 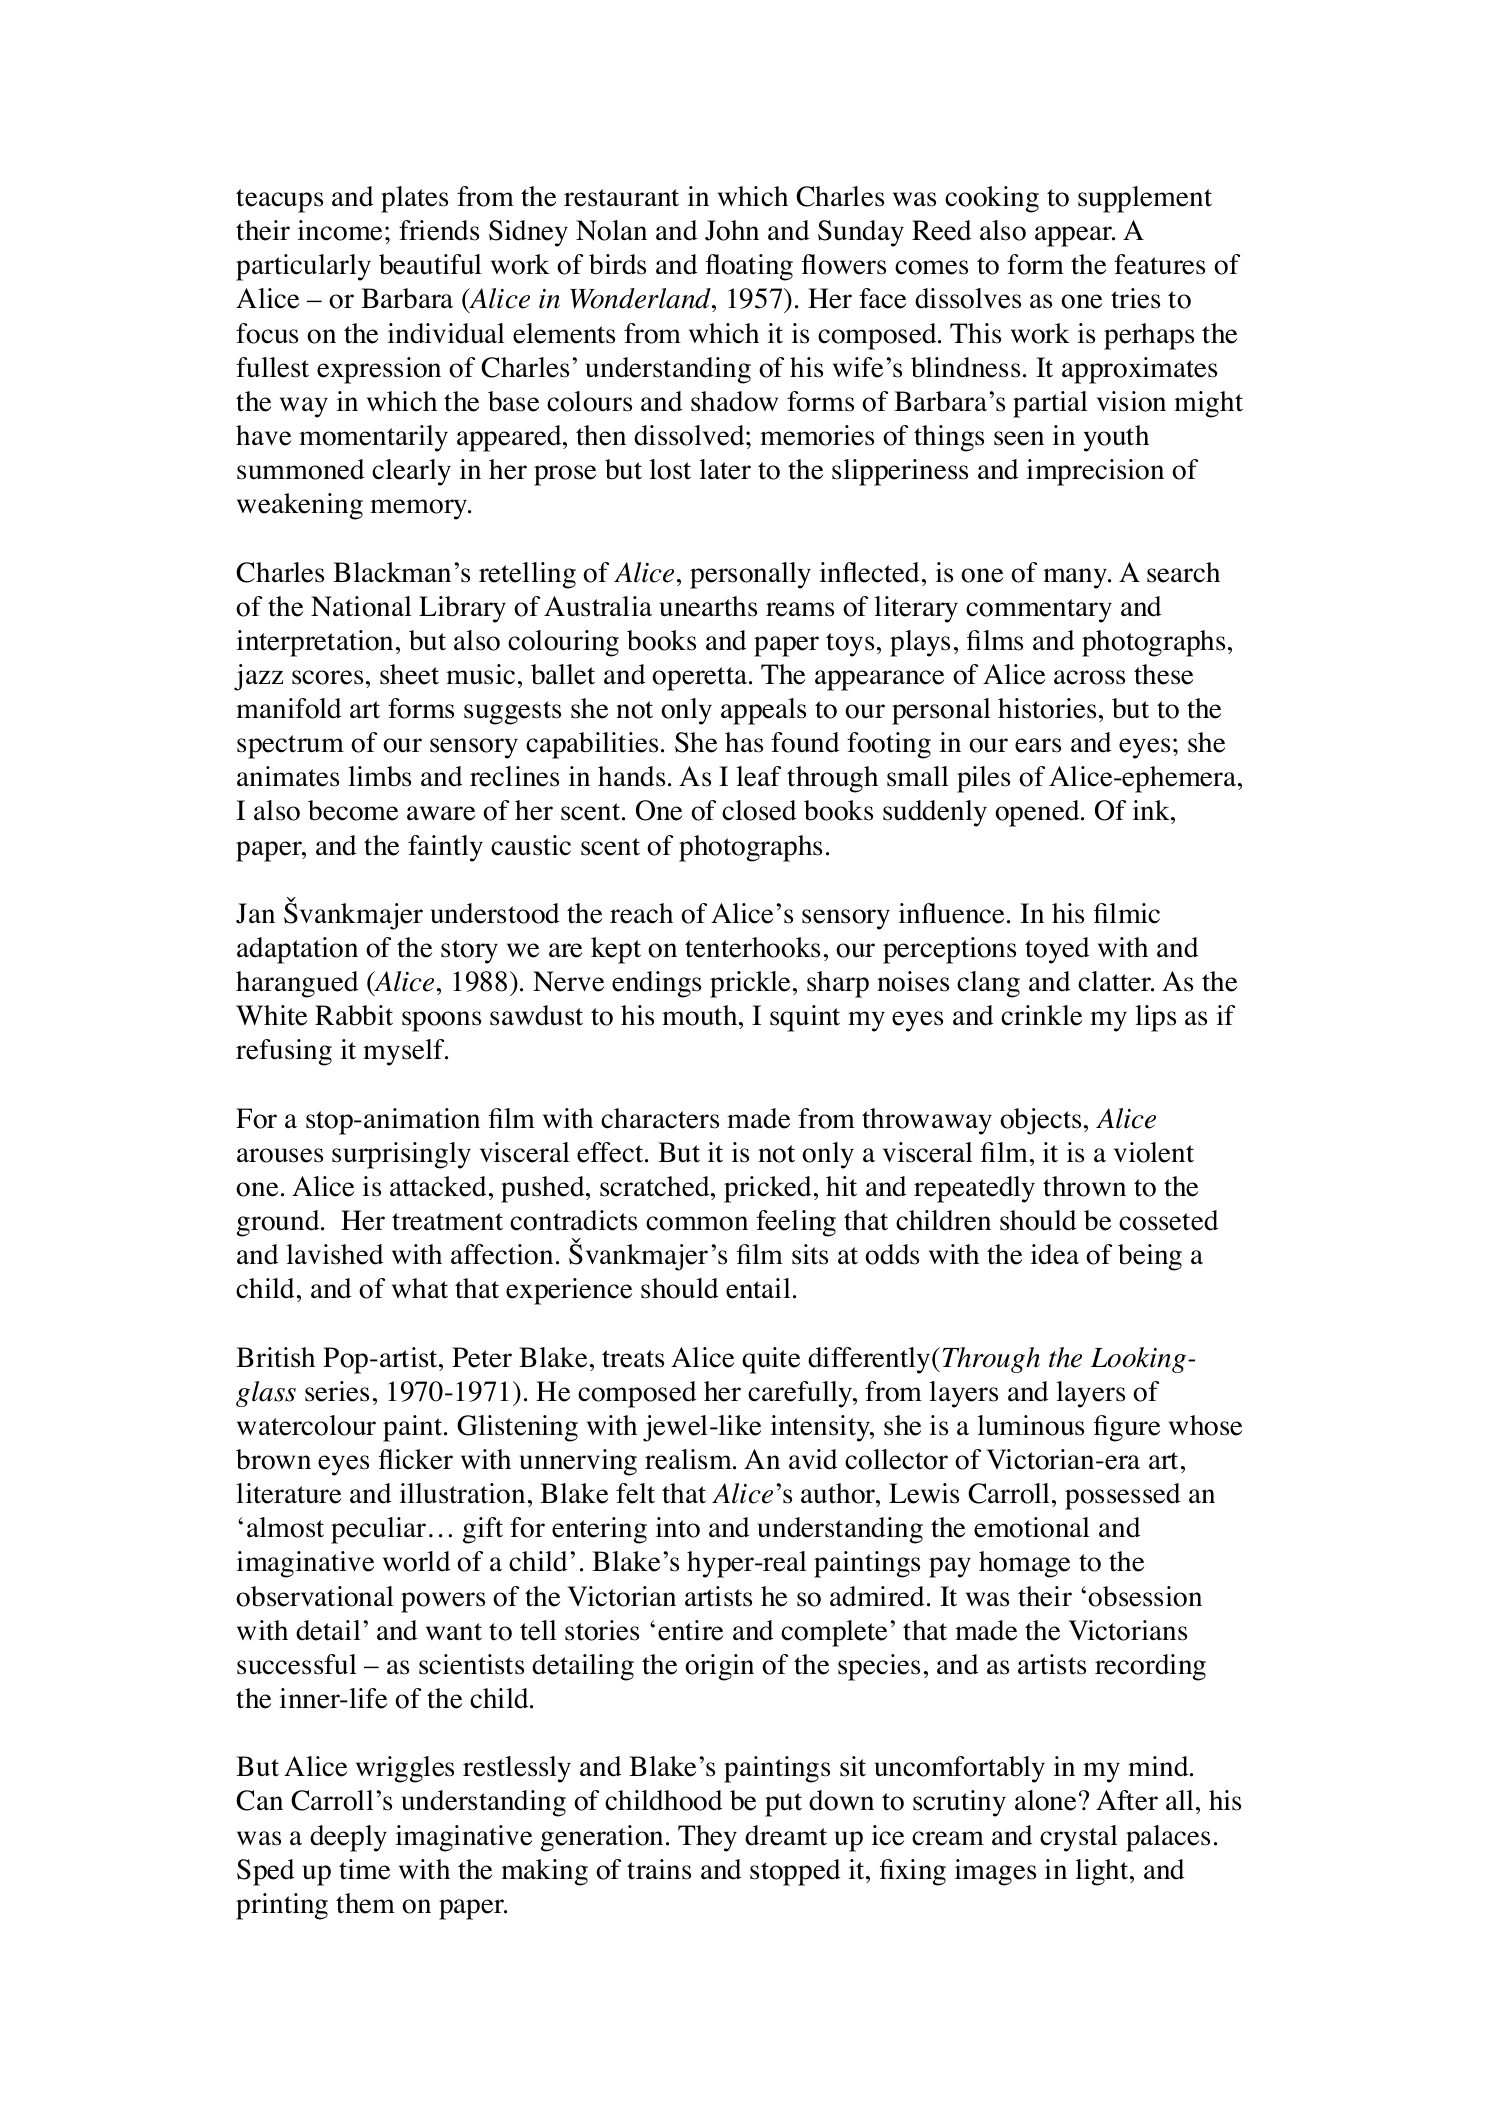 I want to click on time, so click(x=364, y=1869).
